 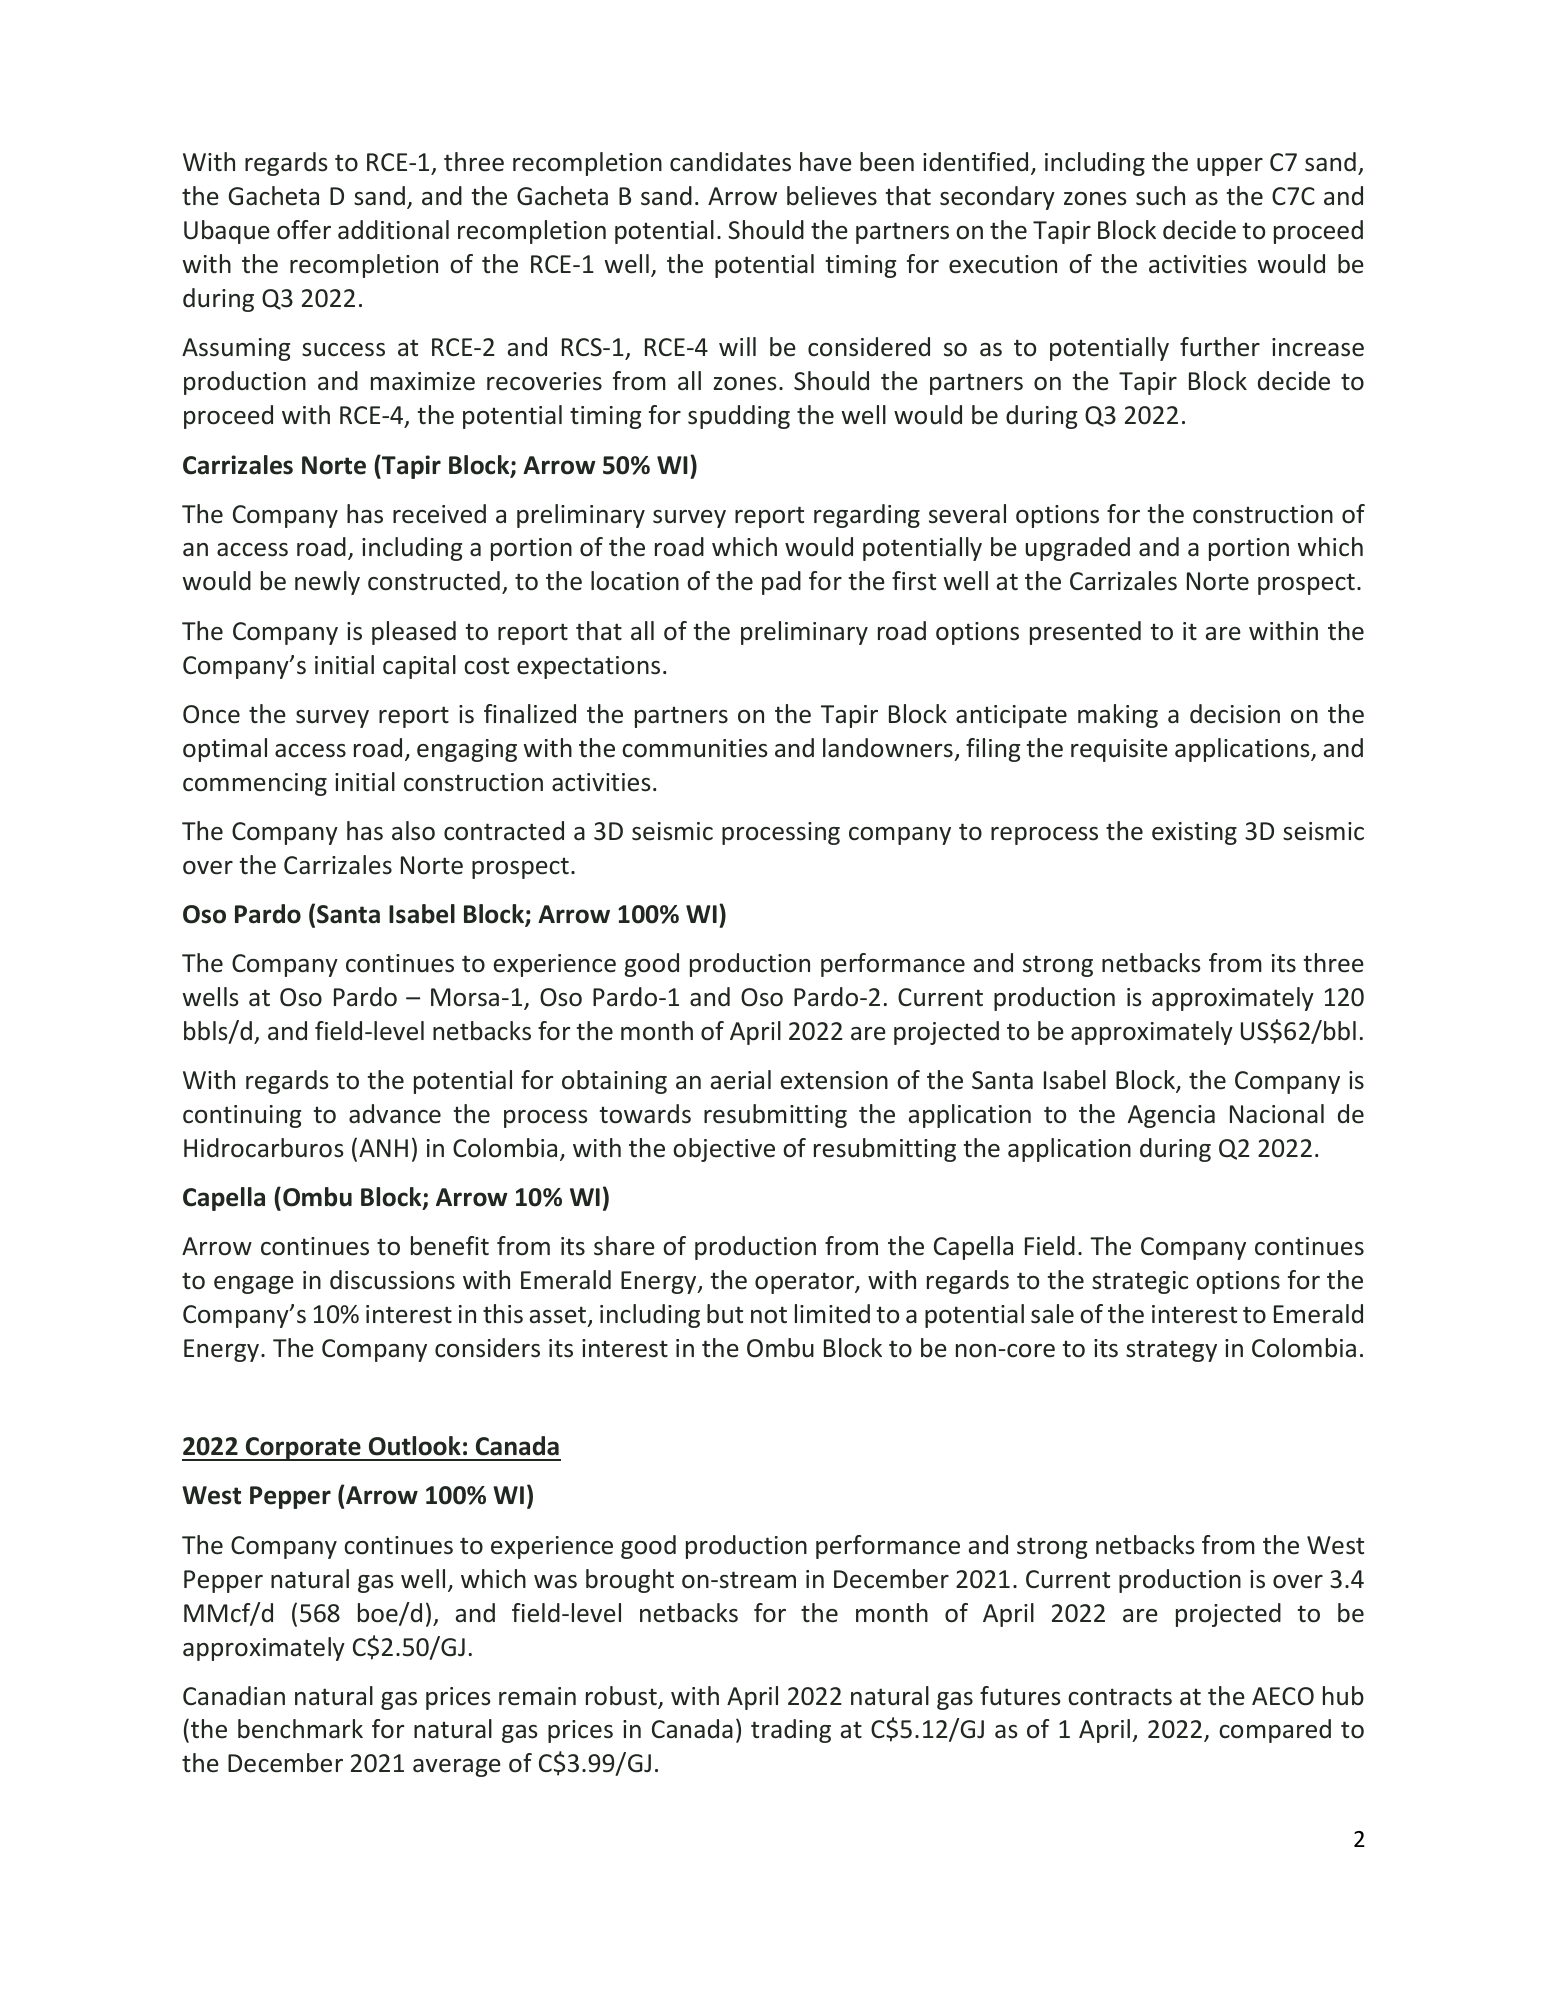 What do you see at coordinates (1275, 1731) in the document?
I see `compared` at bounding box center [1275, 1731].
